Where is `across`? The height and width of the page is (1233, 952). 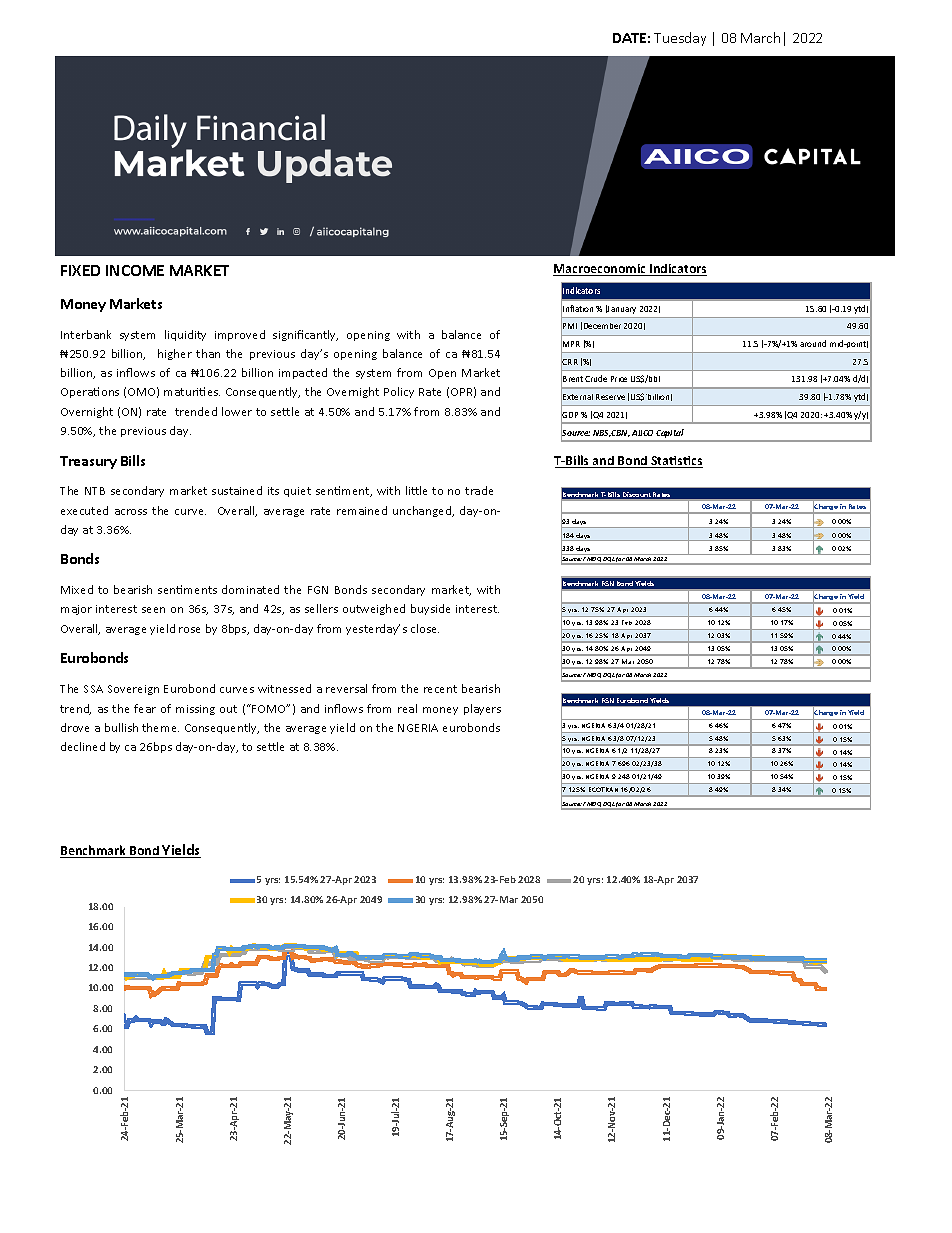 across is located at coordinates (131, 512).
